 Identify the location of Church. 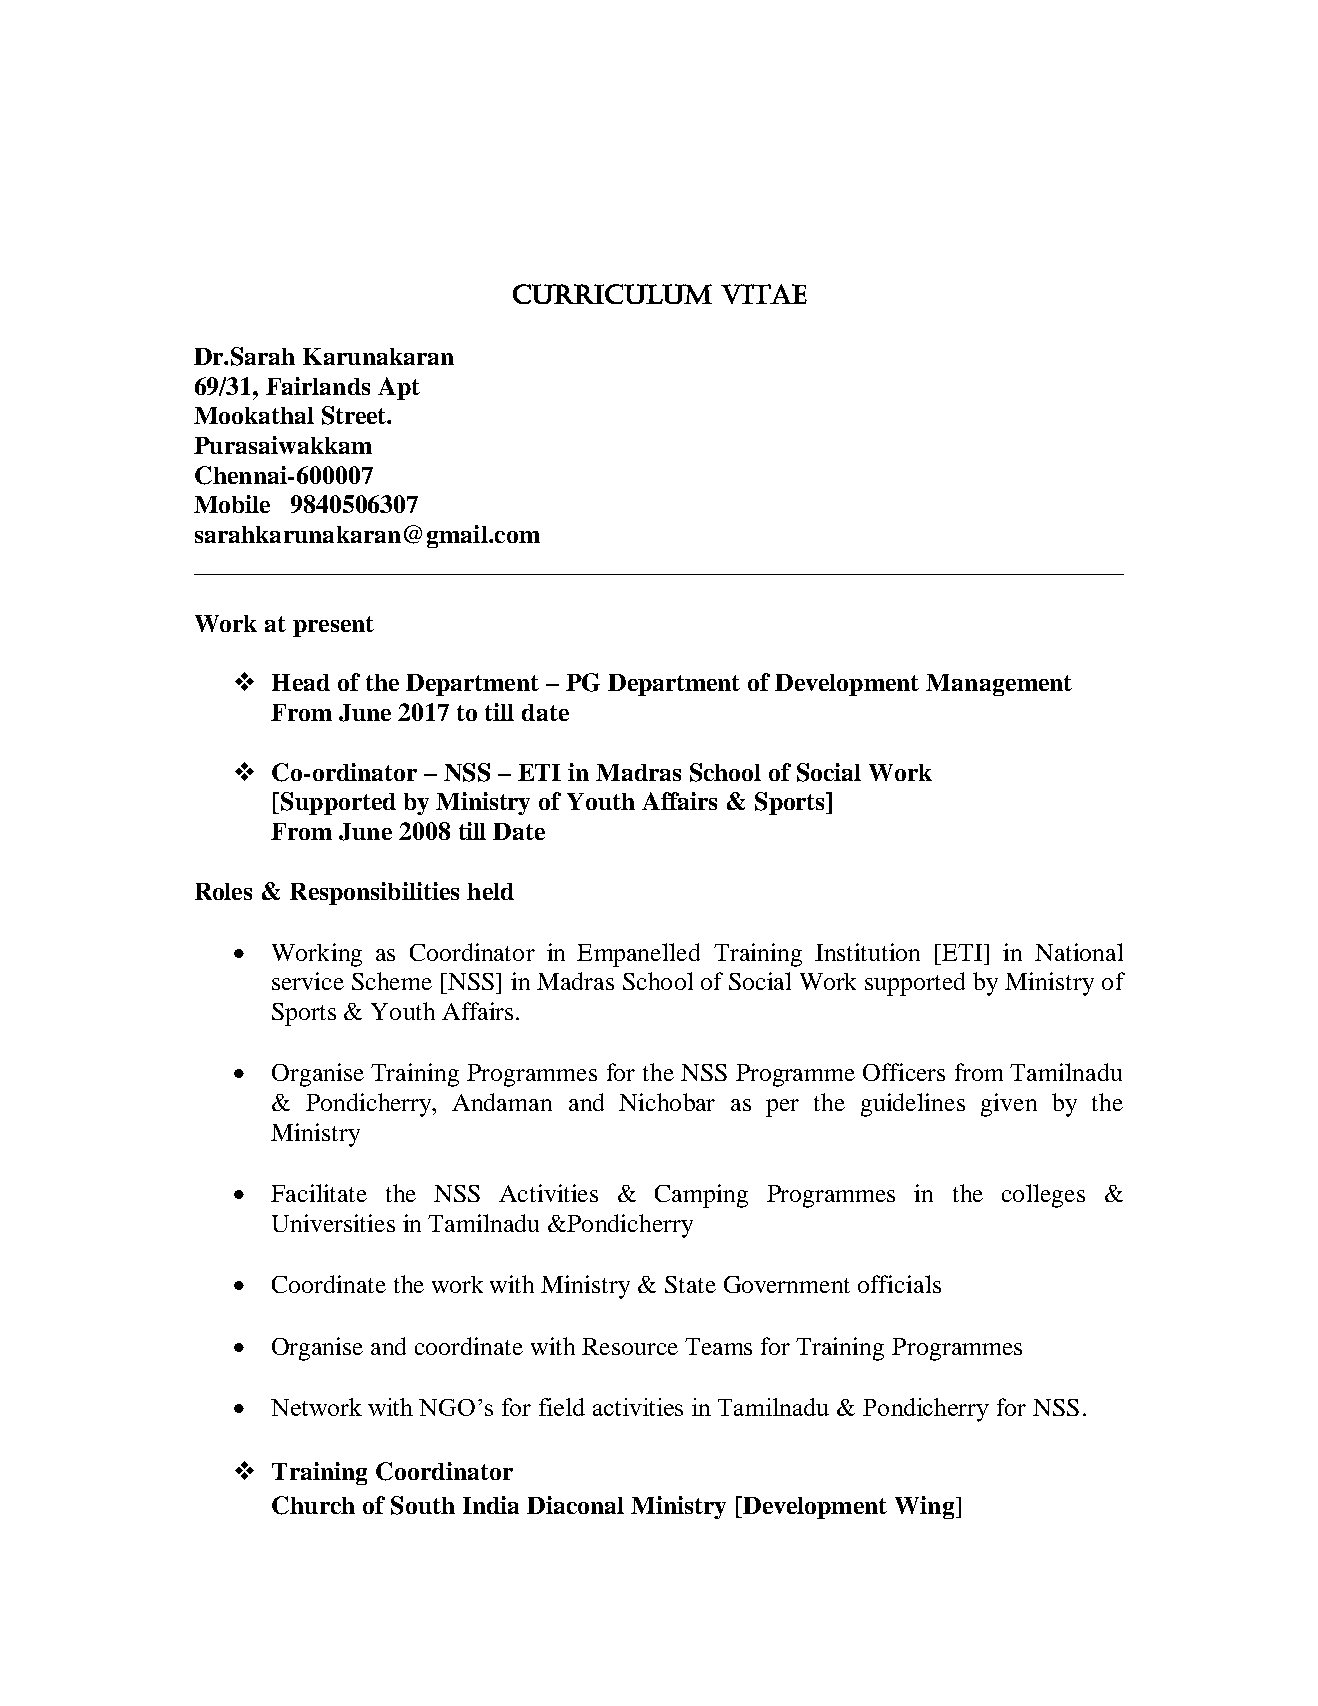
(313, 1505).
